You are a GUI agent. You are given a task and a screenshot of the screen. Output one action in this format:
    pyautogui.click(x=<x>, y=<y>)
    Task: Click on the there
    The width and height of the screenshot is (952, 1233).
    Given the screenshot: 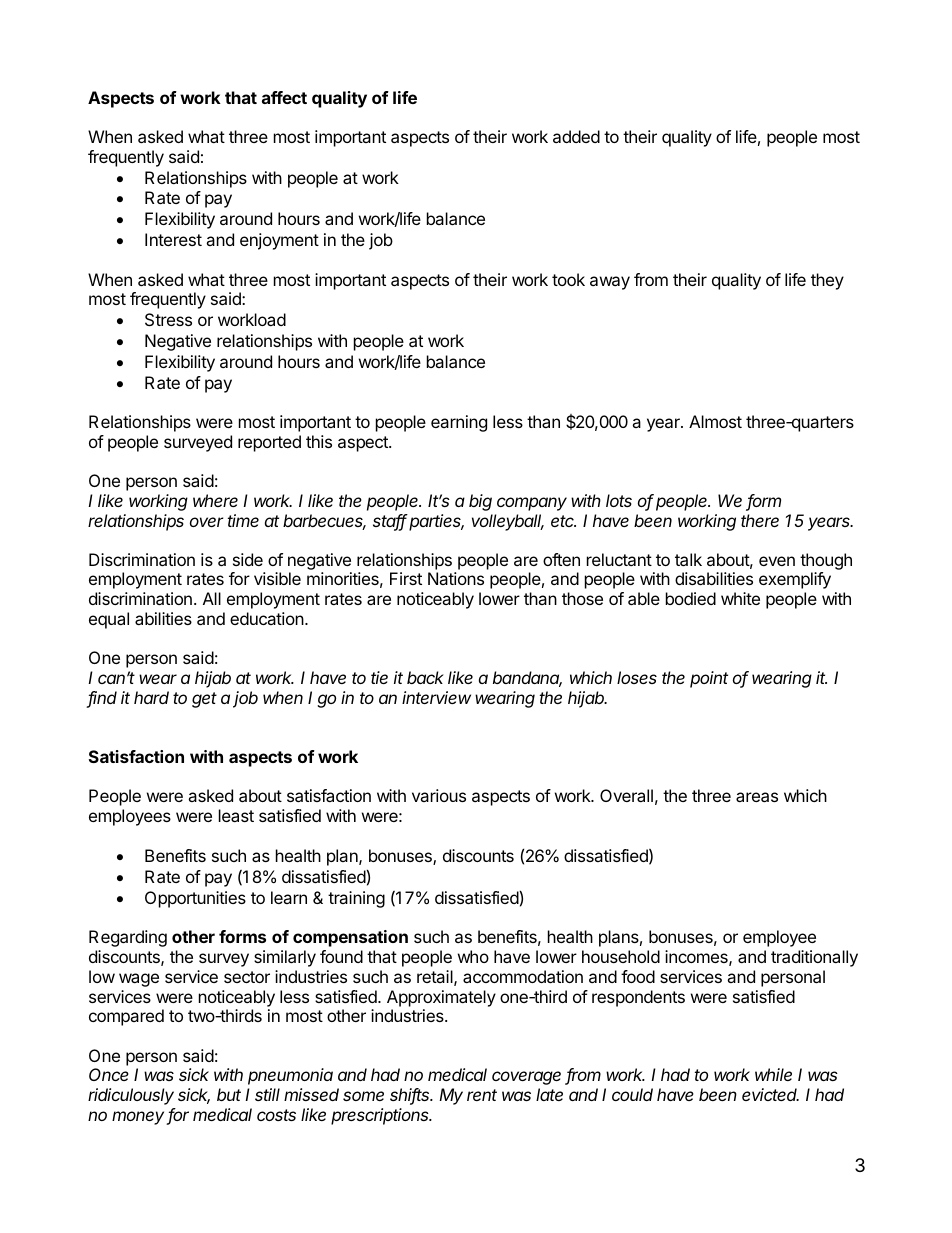 What is the action you would take?
    pyautogui.click(x=760, y=520)
